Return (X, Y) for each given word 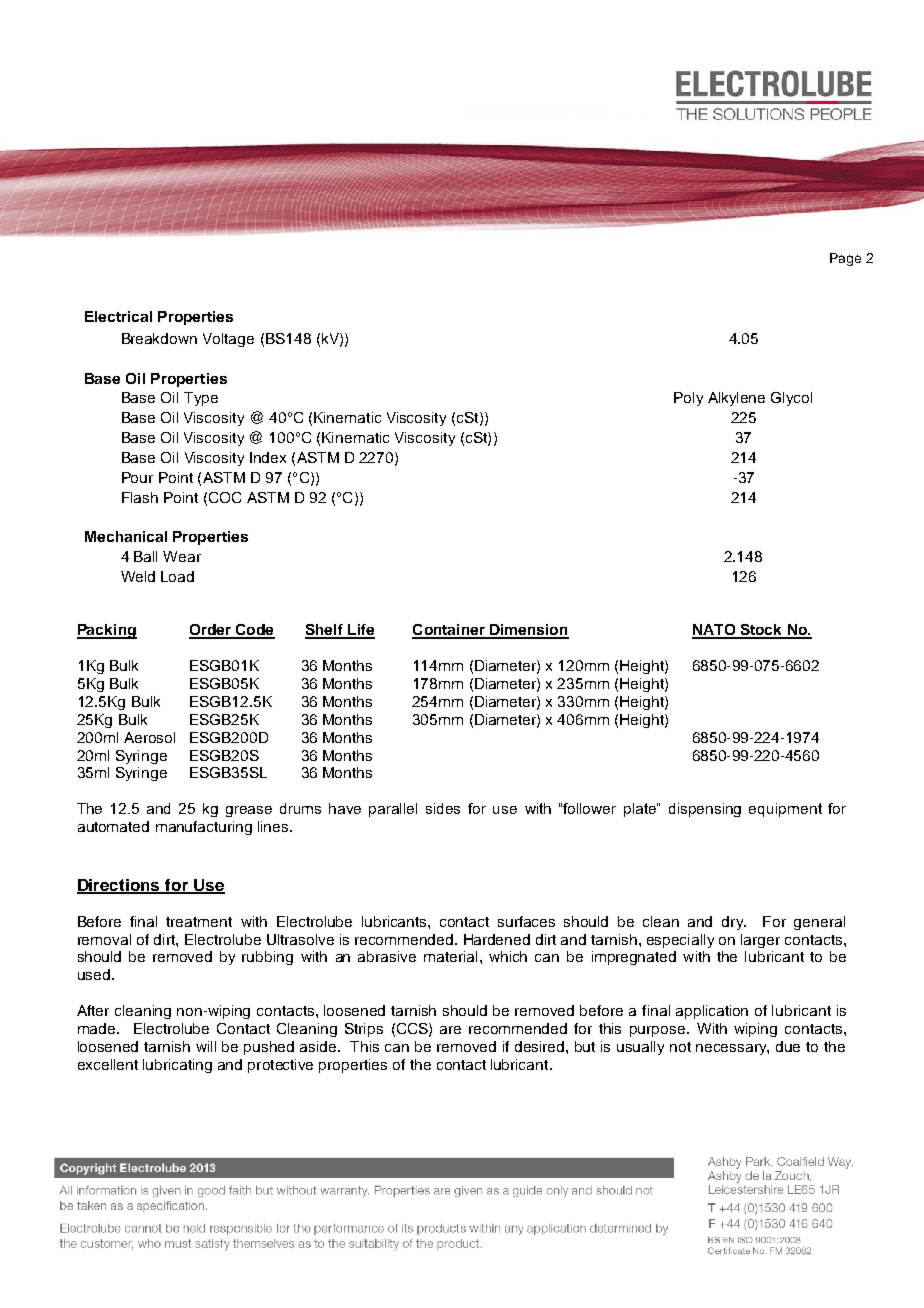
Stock (761, 631)
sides (443, 808)
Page (845, 259)
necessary (732, 1049)
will (206, 1046)
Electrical (118, 316)
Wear (182, 556)
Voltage (228, 340)
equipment (785, 810)
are (450, 1030)
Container (449, 631)
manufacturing (204, 828)
